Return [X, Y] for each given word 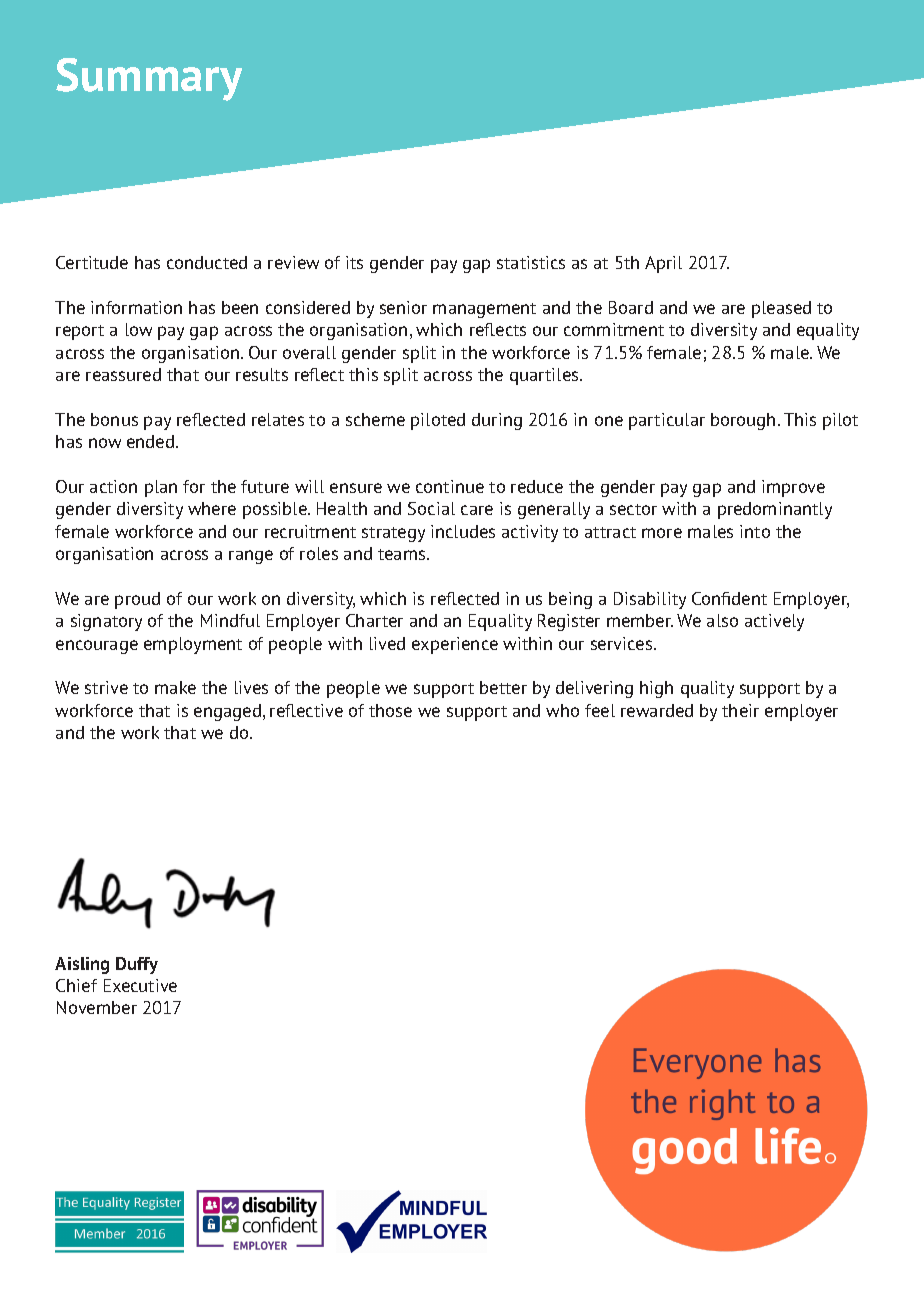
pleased [781, 309]
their [740, 710]
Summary [149, 79]
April [663, 264]
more [662, 533]
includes [463, 531]
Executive [140, 985]
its [354, 262]
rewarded [657, 710]
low [139, 329]
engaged [229, 712]
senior [403, 307]
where [212, 508]
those [390, 710]
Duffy [137, 965]
